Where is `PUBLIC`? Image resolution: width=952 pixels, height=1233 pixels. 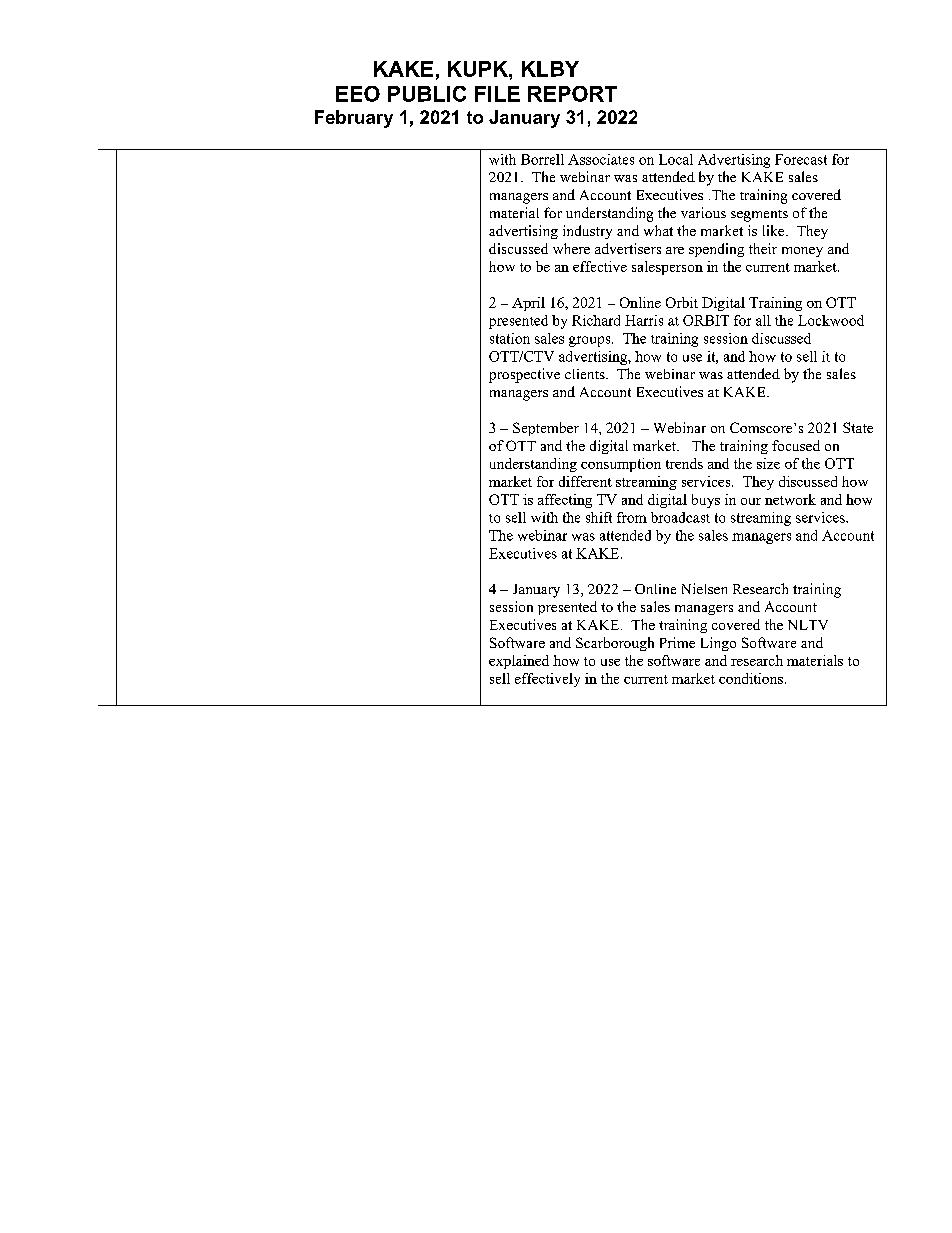 PUBLIC is located at coordinates (427, 94).
